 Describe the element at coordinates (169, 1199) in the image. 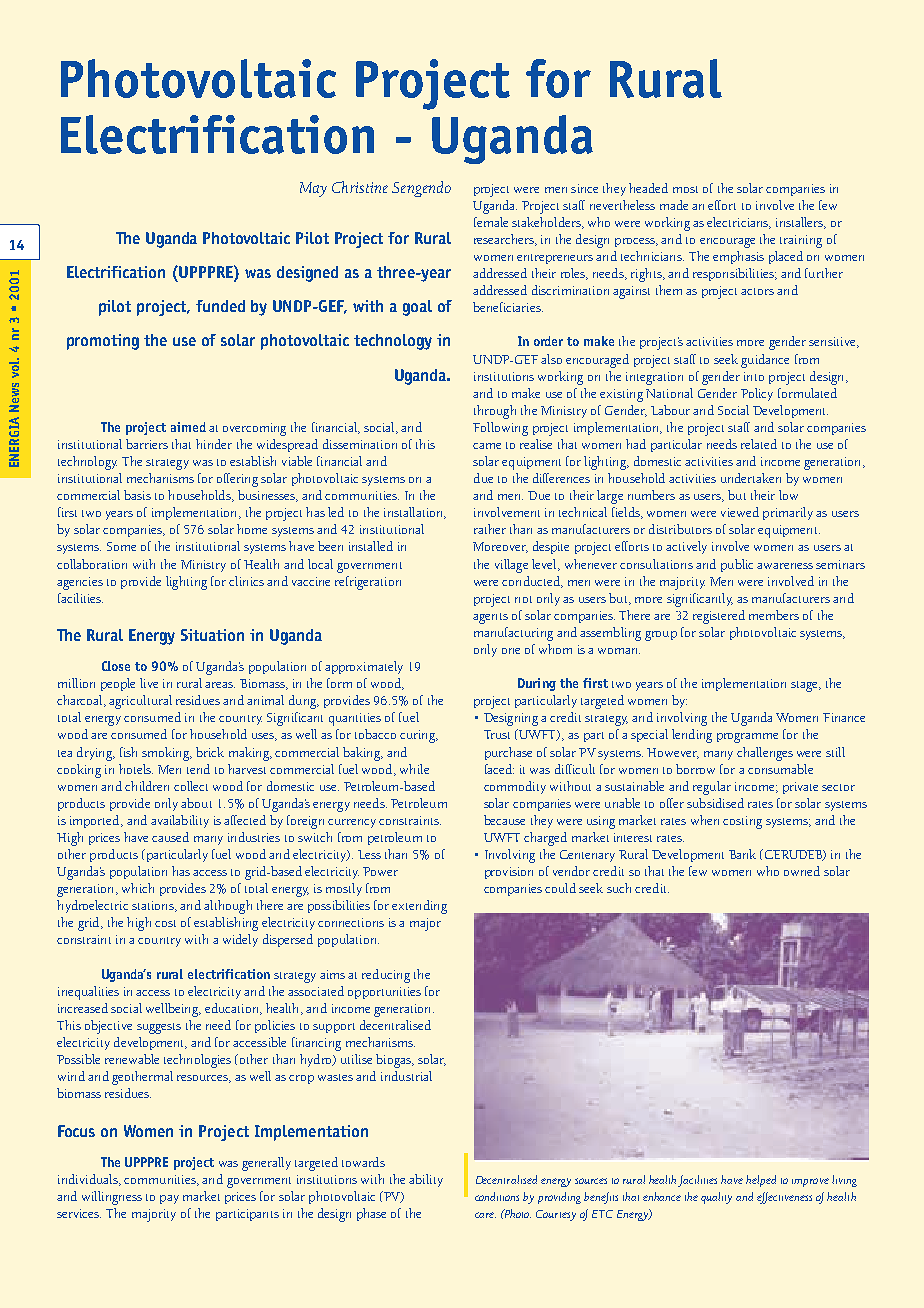

I see `pay` at that location.
